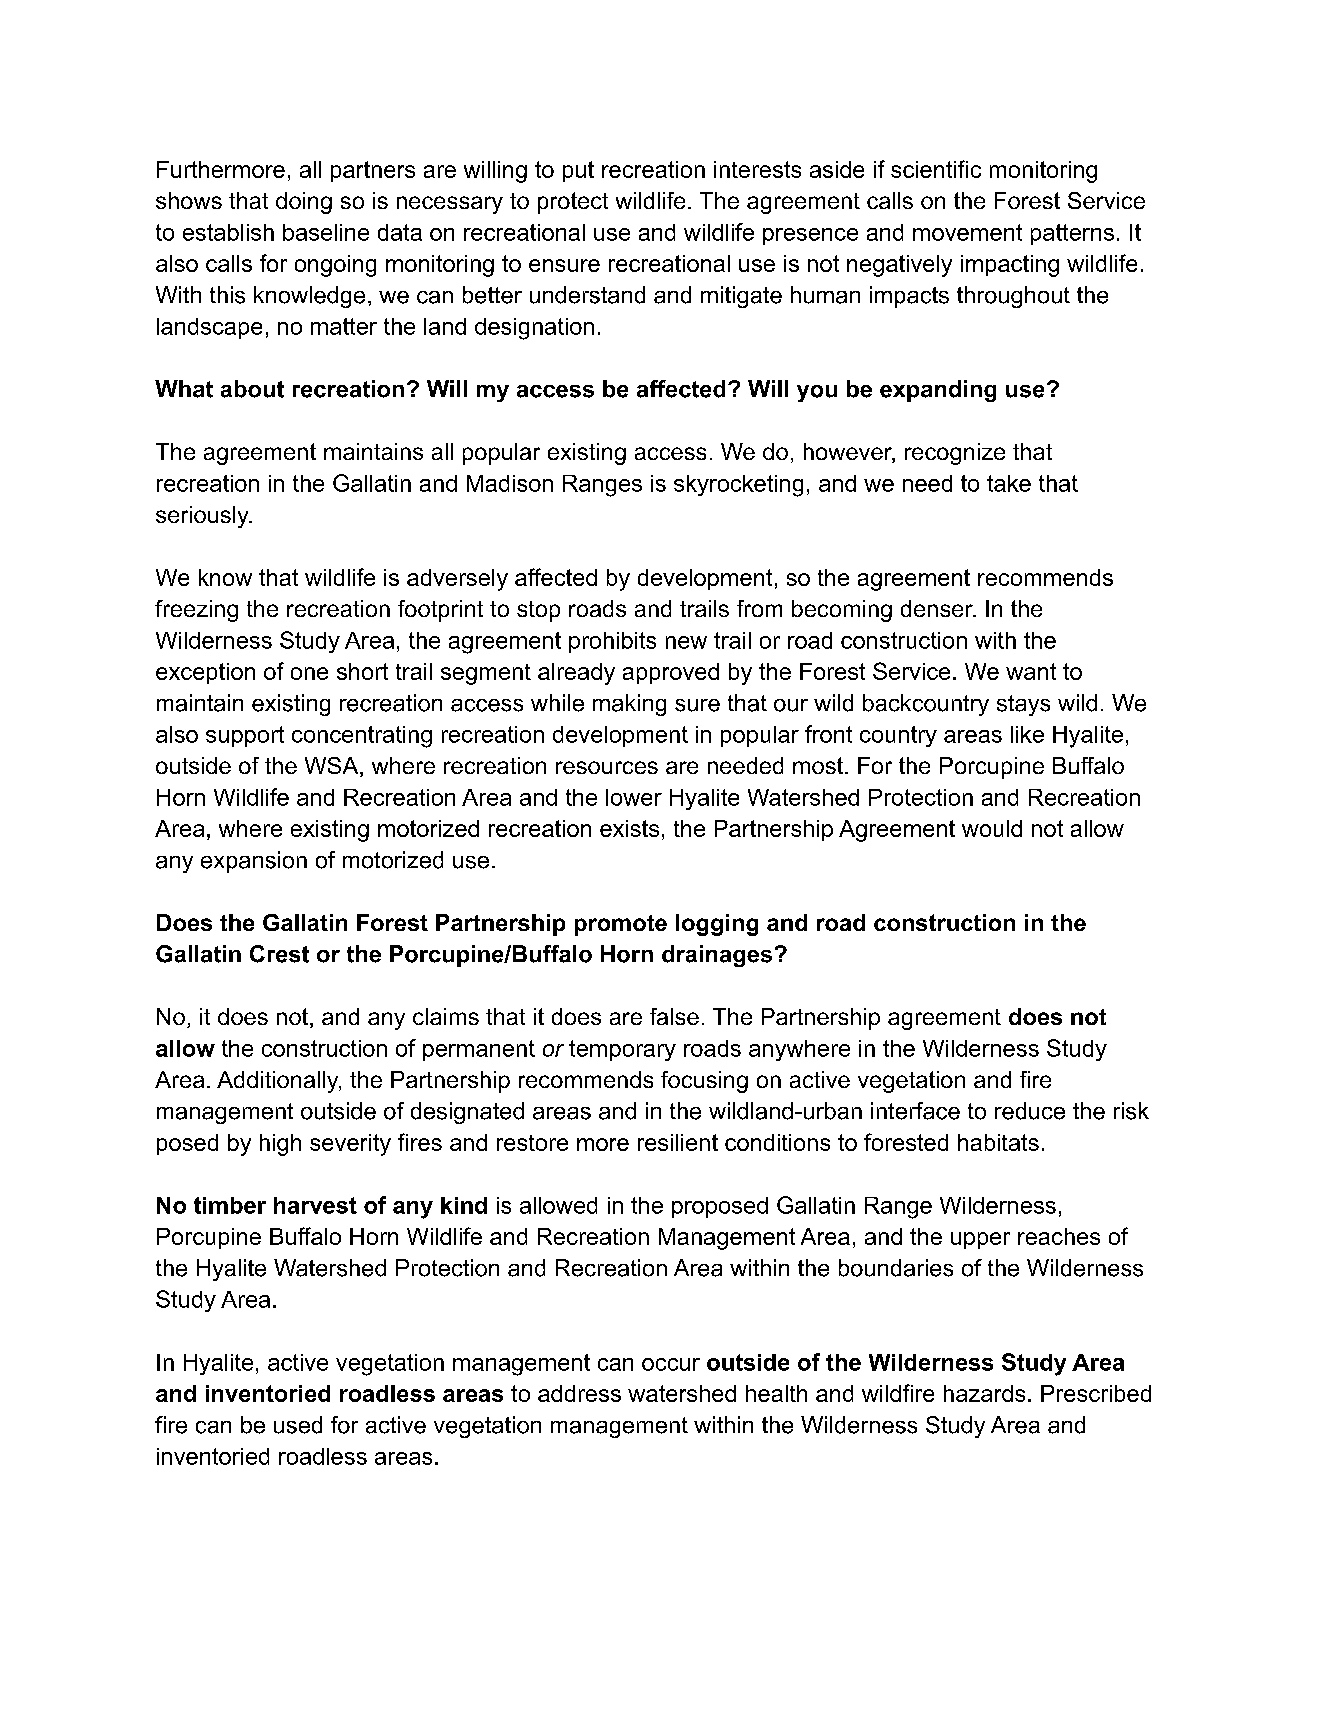  What do you see at coordinates (967, 232) in the image?
I see `movement` at bounding box center [967, 232].
